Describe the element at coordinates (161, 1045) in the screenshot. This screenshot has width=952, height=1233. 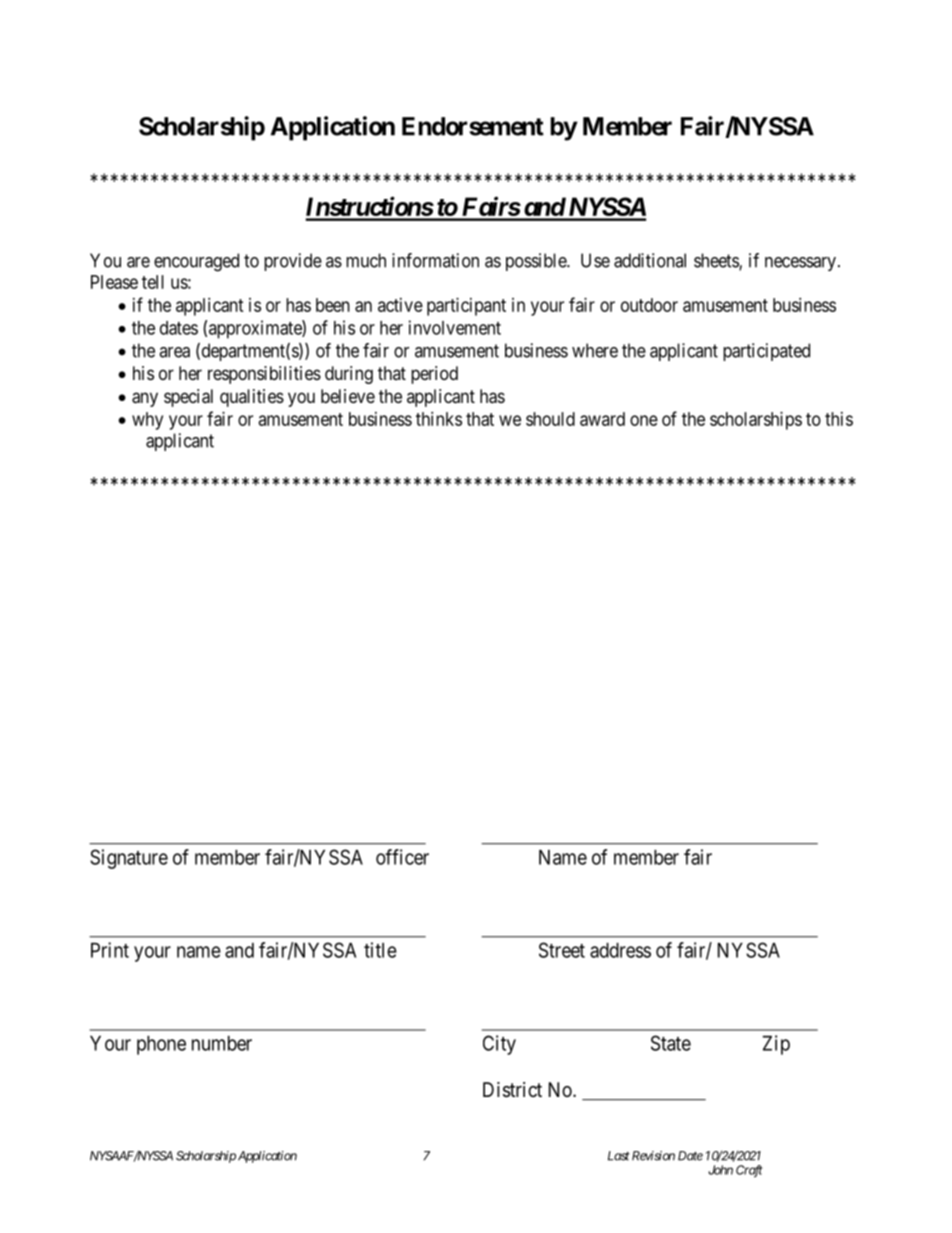
I see `phone` at that location.
